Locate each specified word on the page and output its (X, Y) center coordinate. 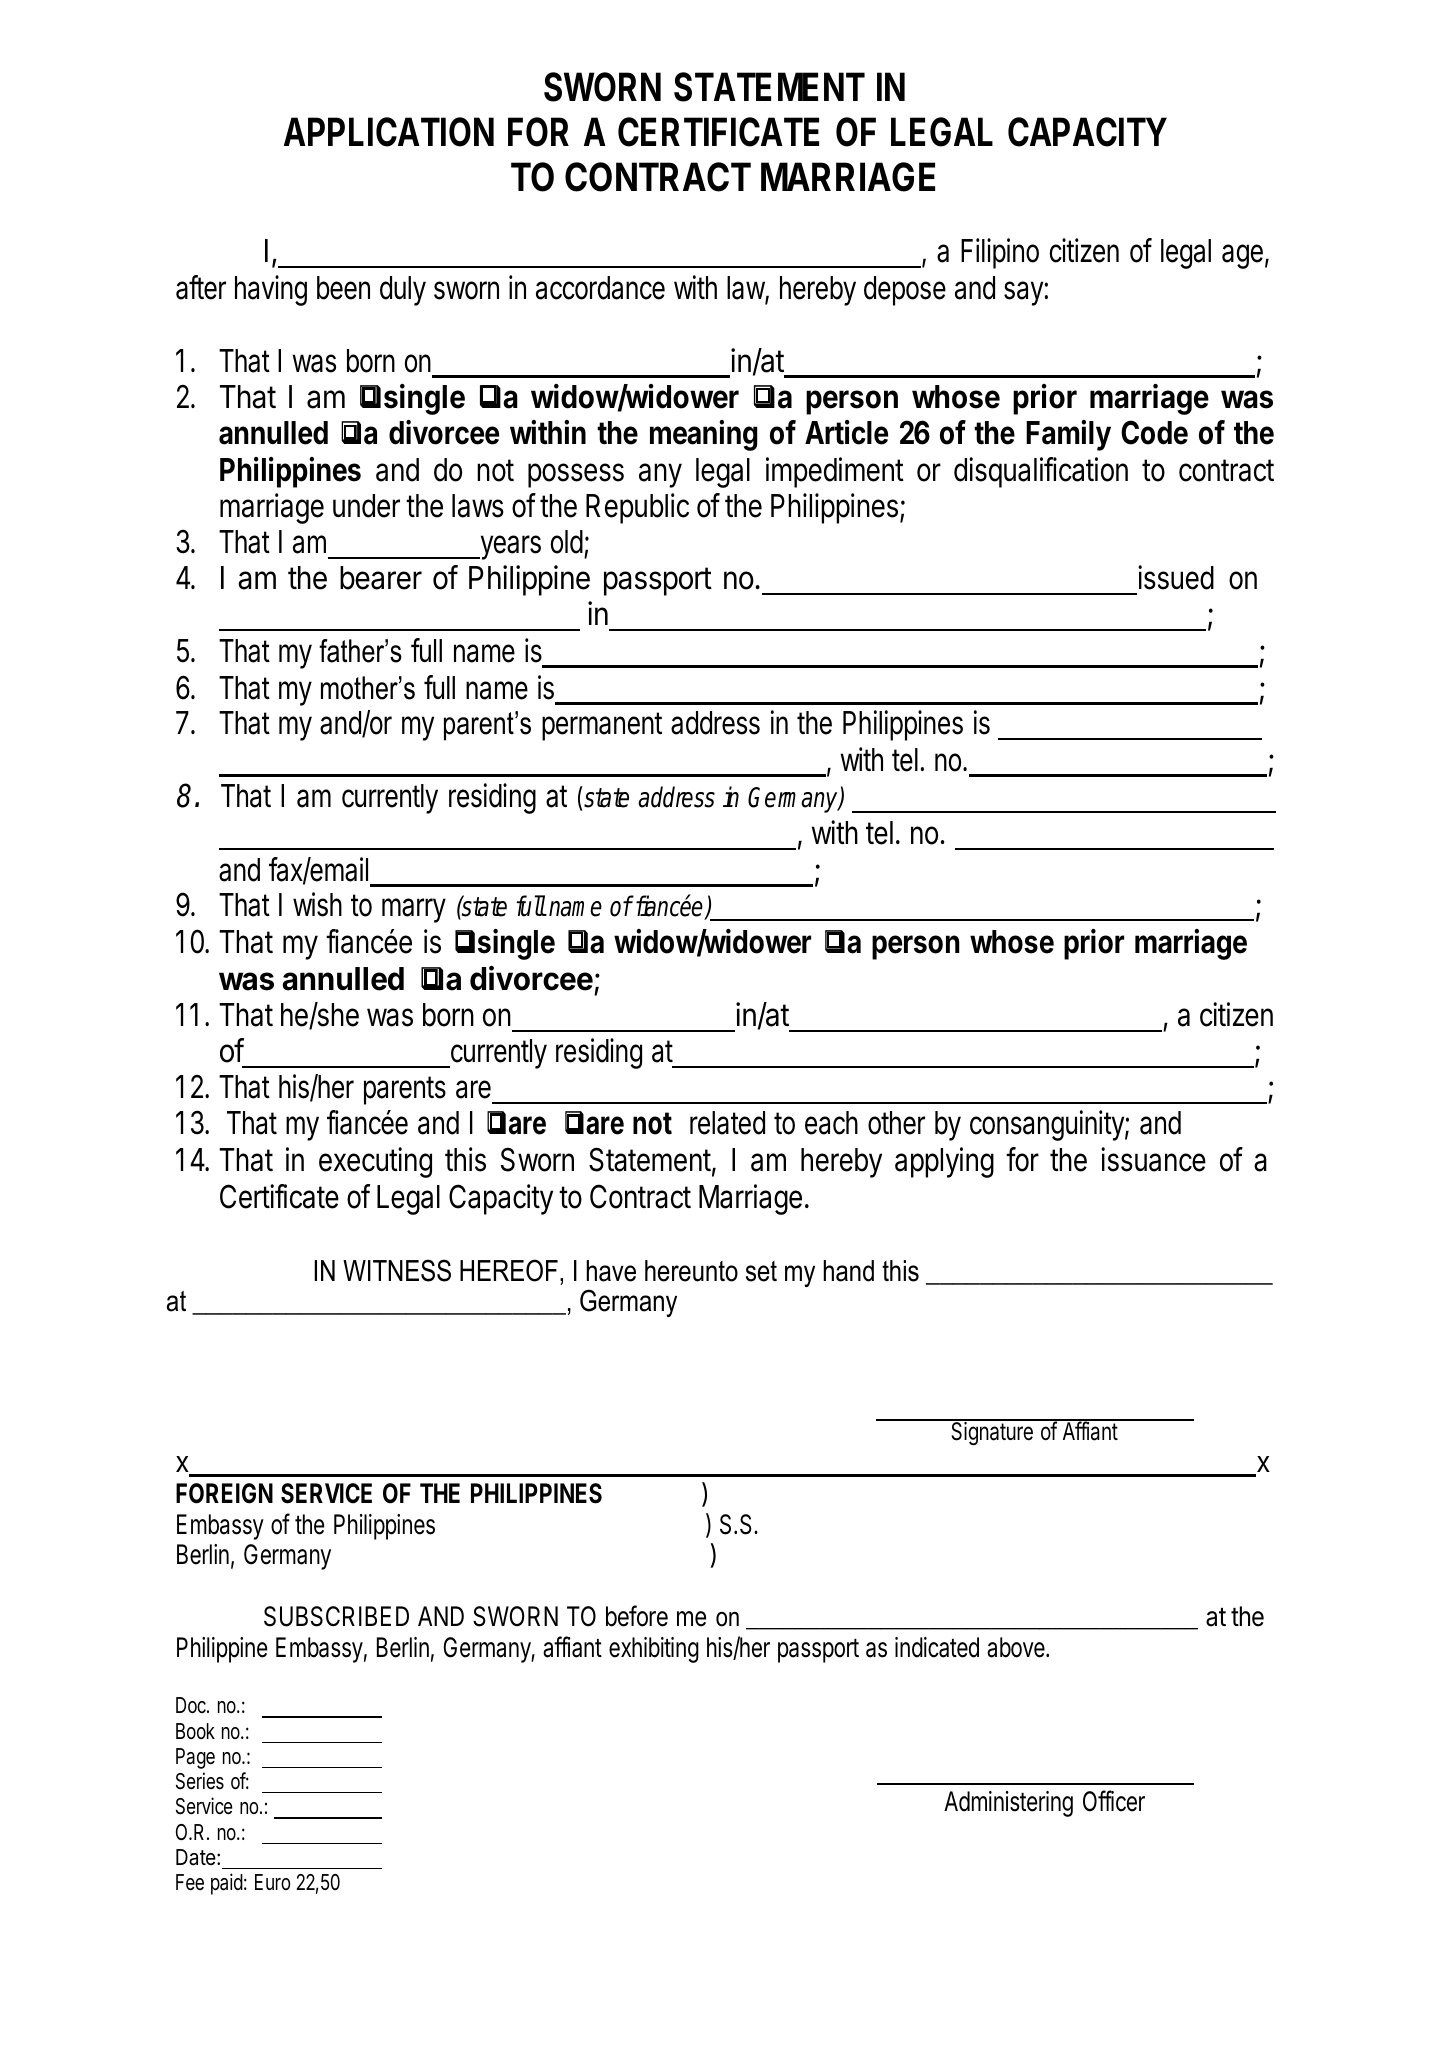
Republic (637, 508)
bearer (381, 578)
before (637, 1616)
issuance (1153, 1159)
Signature (992, 1433)
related (727, 1123)
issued (1176, 577)
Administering (1008, 1804)
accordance (600, 288)
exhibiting (654, 1650)
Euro (272, 1882)
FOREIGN (224, 1493)
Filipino (1000, 253)
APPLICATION (389, 132)
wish (317, 904)
